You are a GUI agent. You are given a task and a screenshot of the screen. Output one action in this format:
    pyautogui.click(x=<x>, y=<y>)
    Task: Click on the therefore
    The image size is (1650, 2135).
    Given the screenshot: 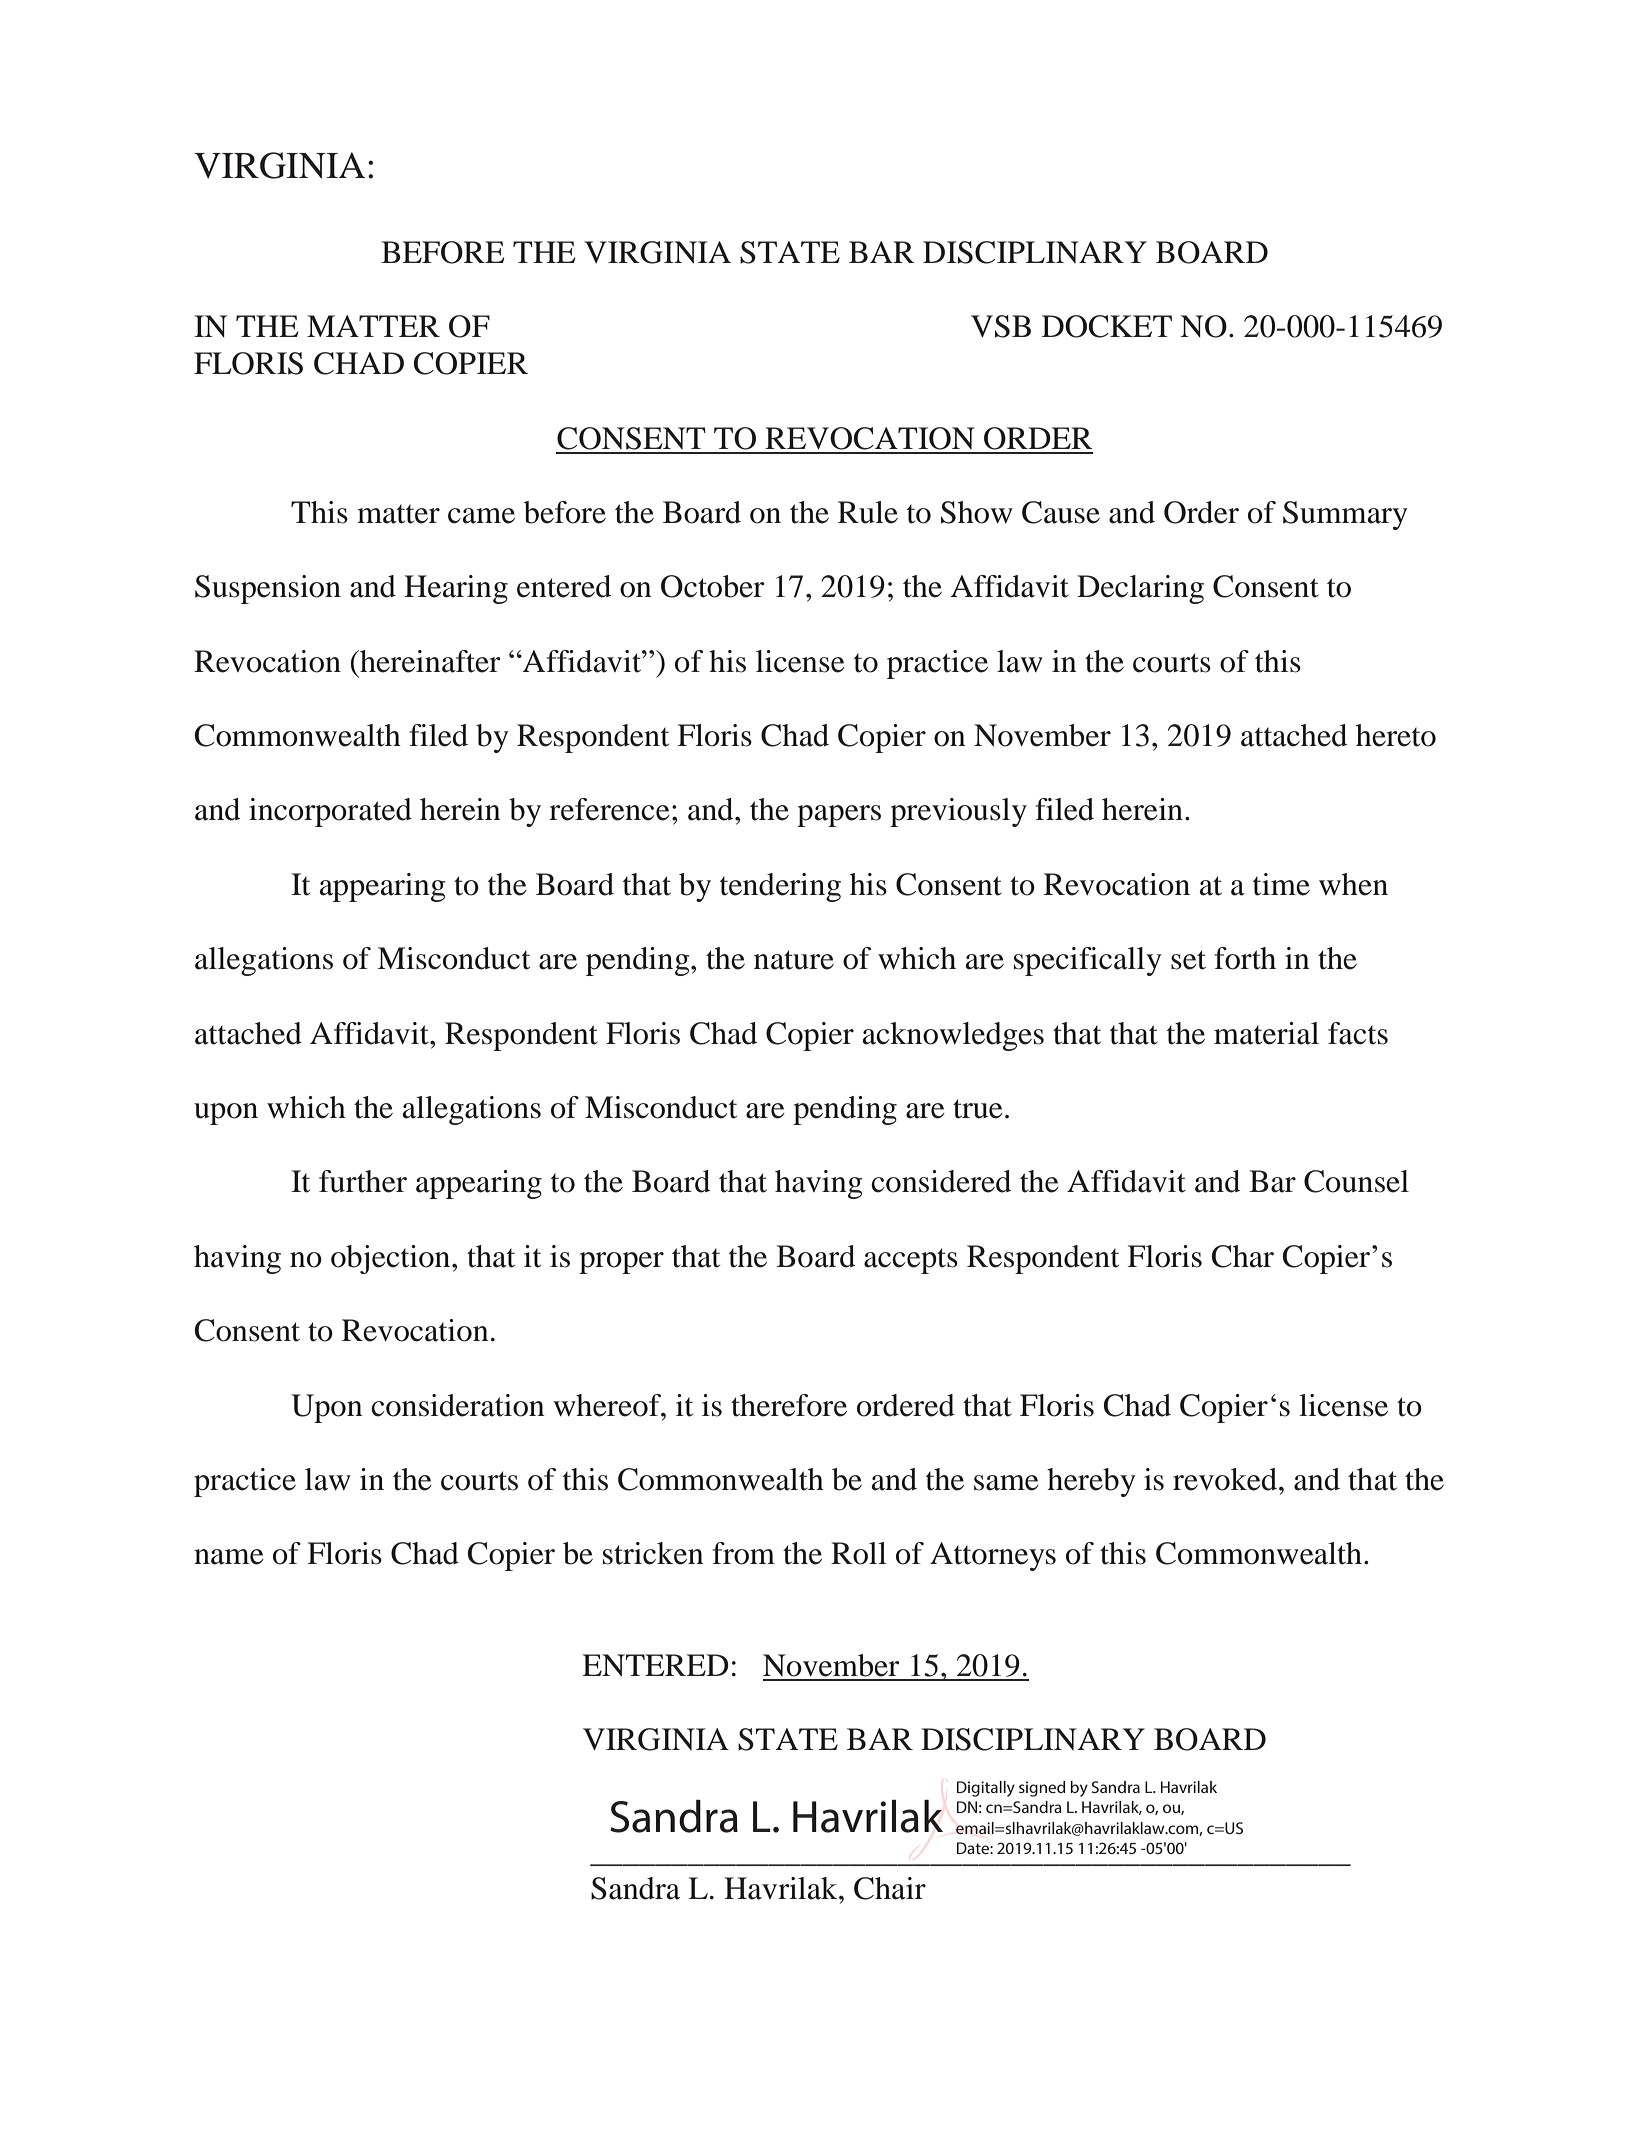 What is the action you would take?
    pyautogui.click(x=789, y=1405)
